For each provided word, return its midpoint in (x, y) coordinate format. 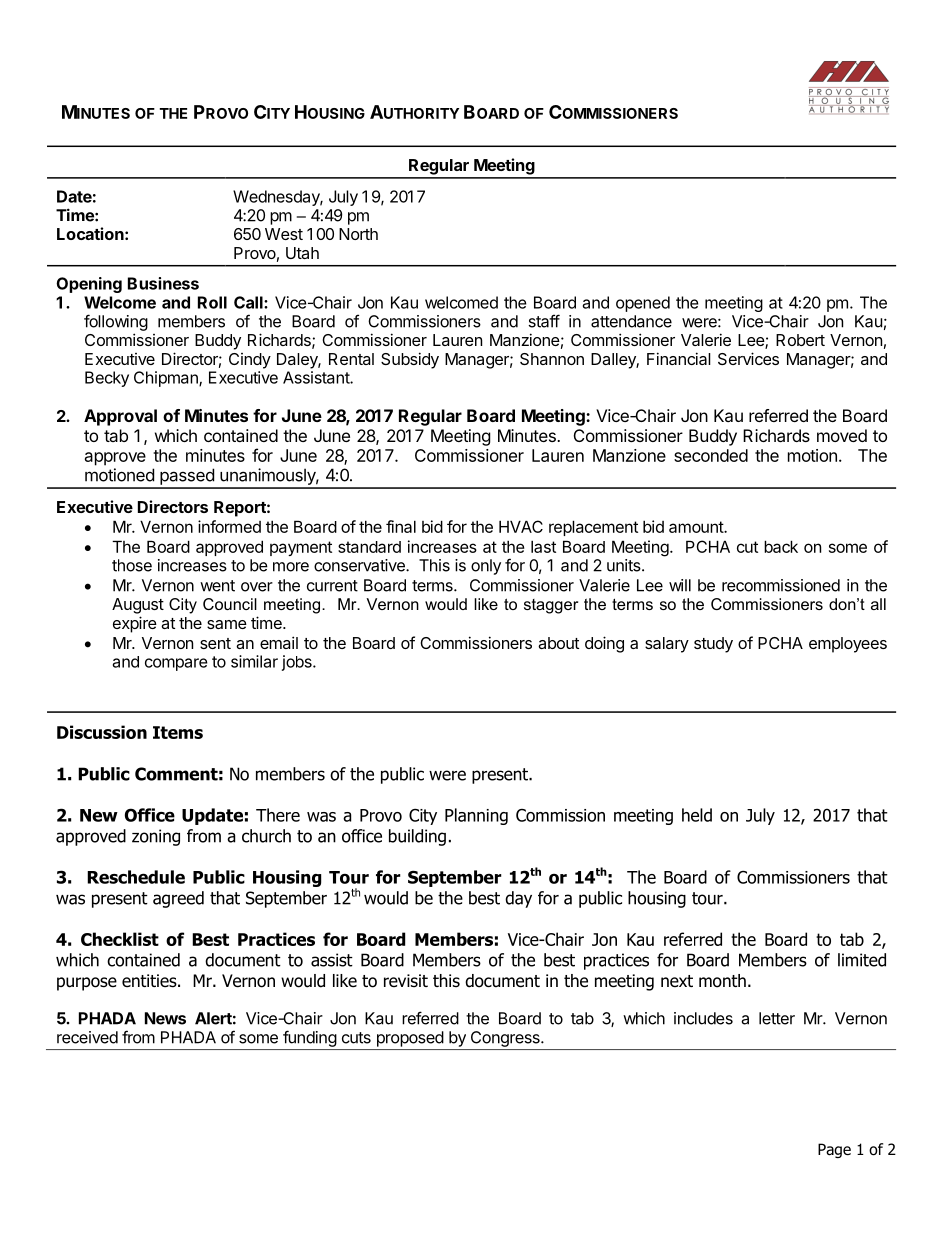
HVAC (521, 526)
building (417, 837)
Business (163, 283)
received (87, 1037)
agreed (178, 899)
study (713, 645)
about (558, 643)
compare (176, 664)
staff (544, 321)
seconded (711, 455)
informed (229, 526)
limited (862, 960)
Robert (800, 340)
